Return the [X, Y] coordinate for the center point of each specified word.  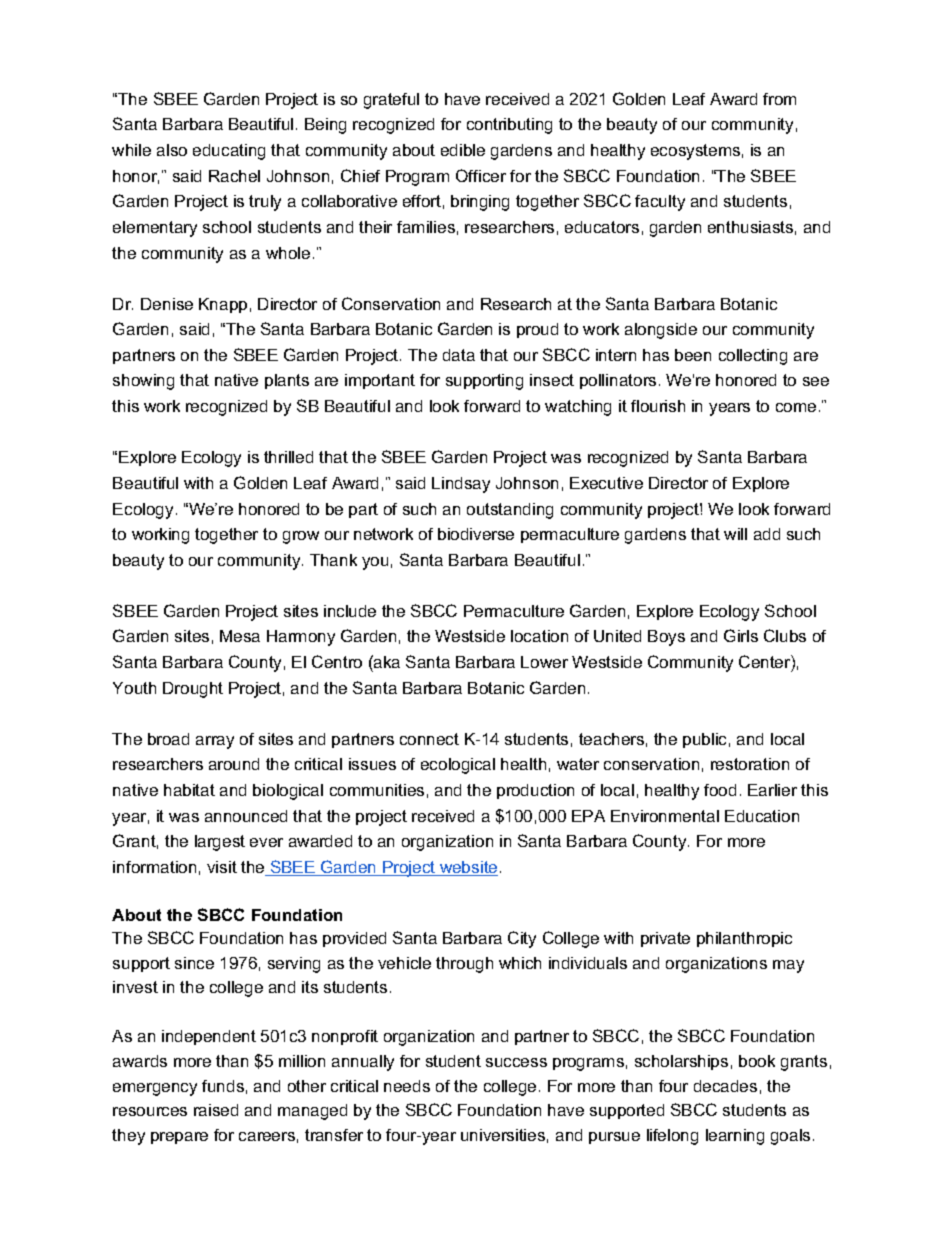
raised [216, 1110]
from [779, 99]
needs [407, 1086]
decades [725, 1086]
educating [229, 152]
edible [463, 150]
